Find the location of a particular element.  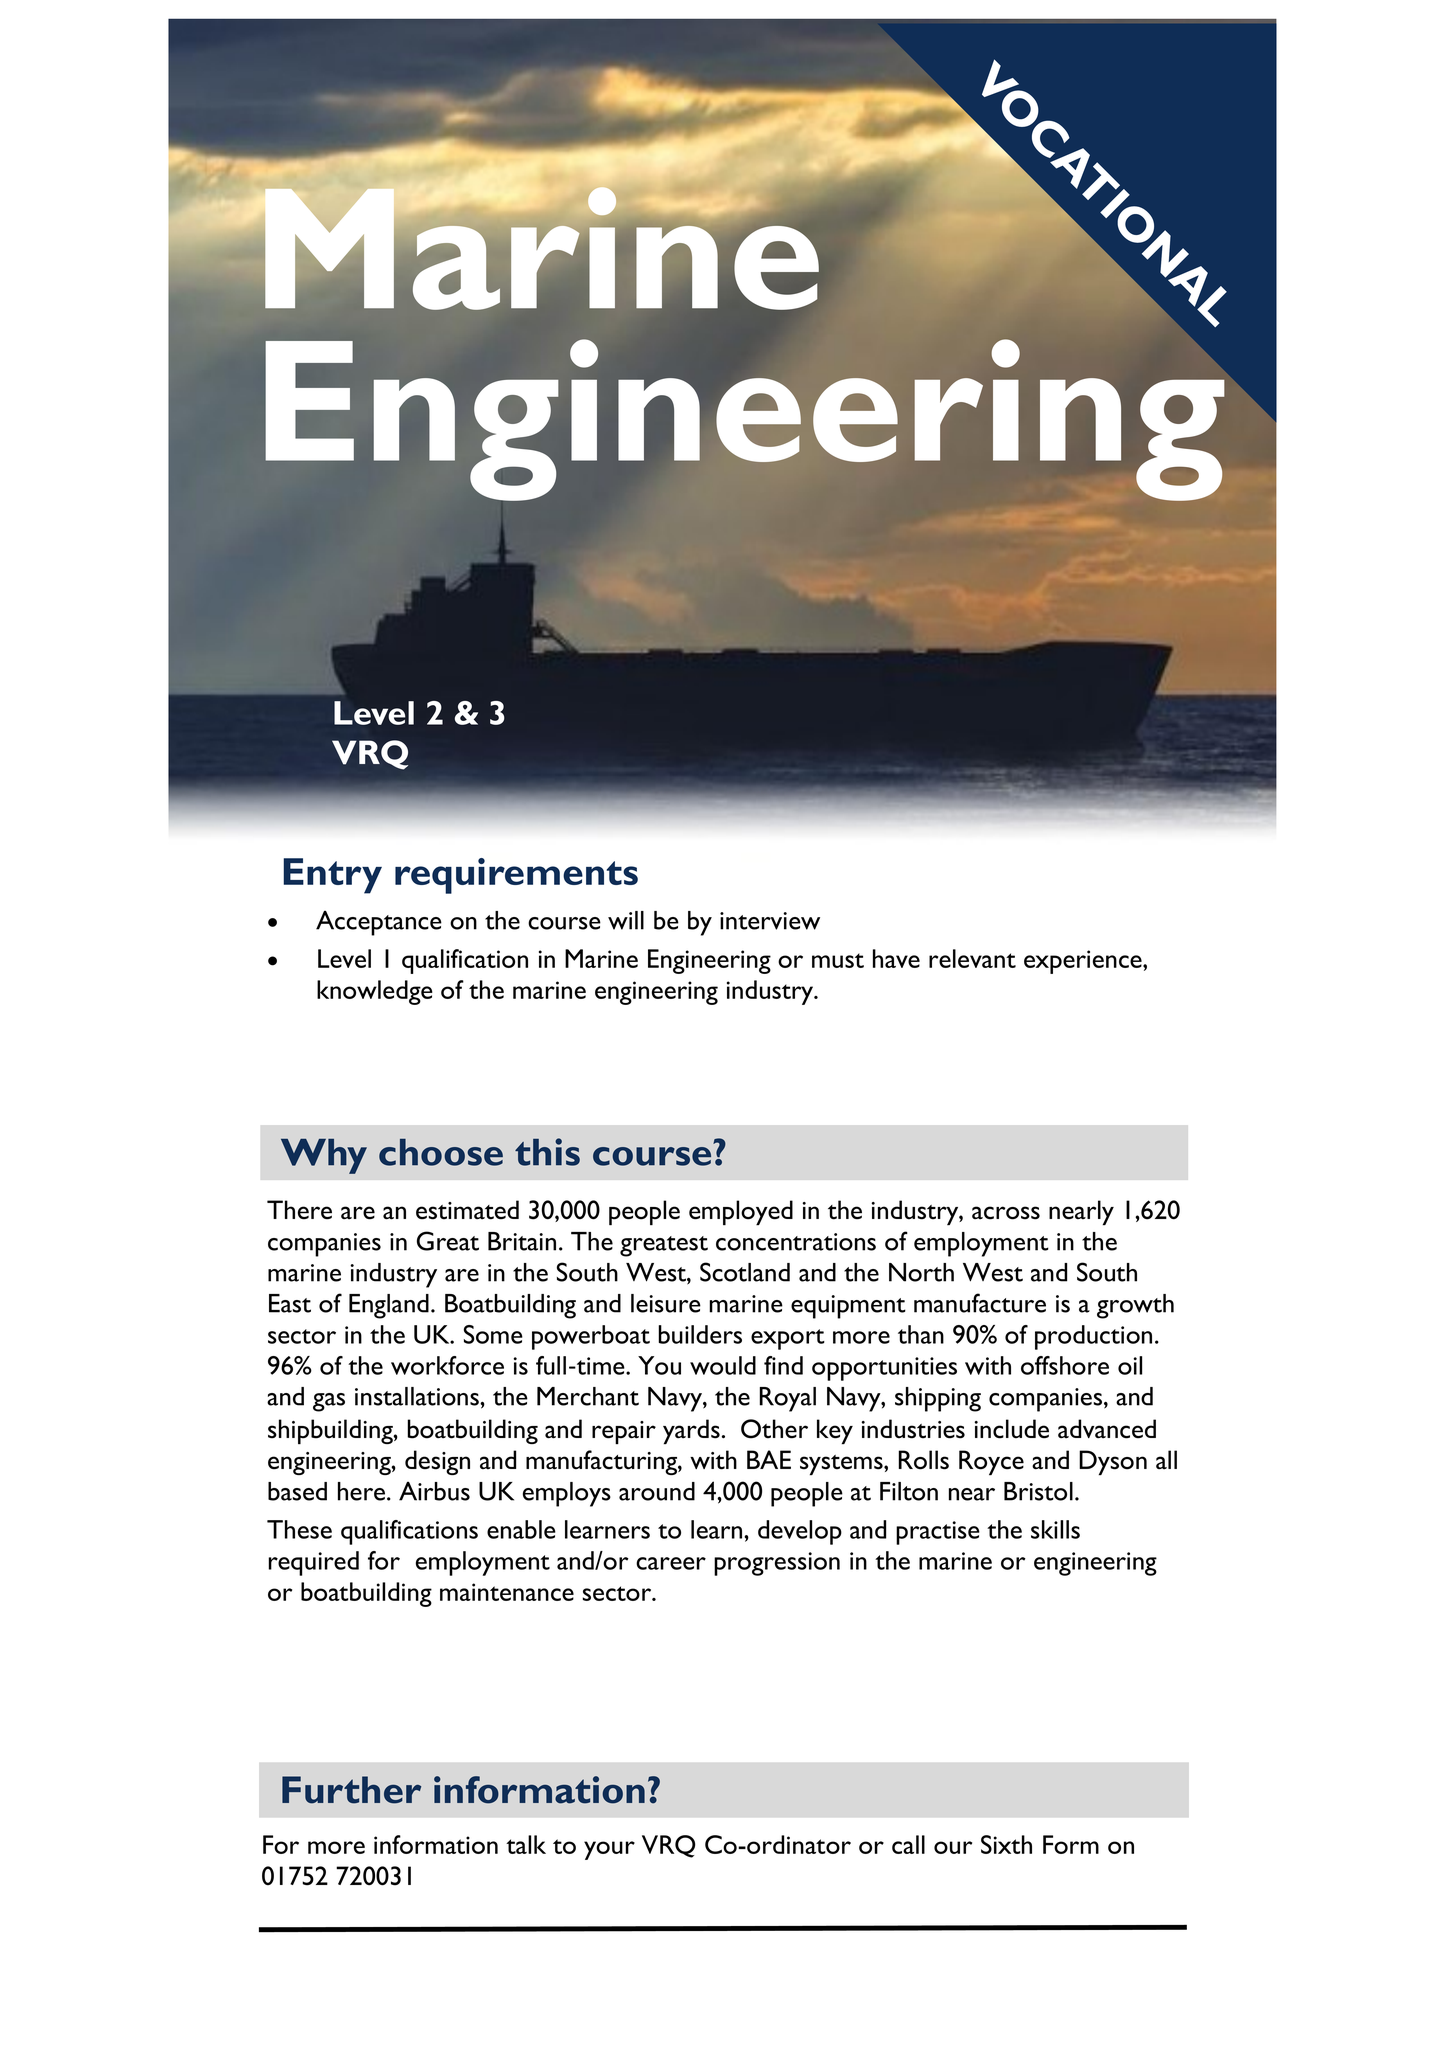

manufacture is located at coordinates (980, 1303).
